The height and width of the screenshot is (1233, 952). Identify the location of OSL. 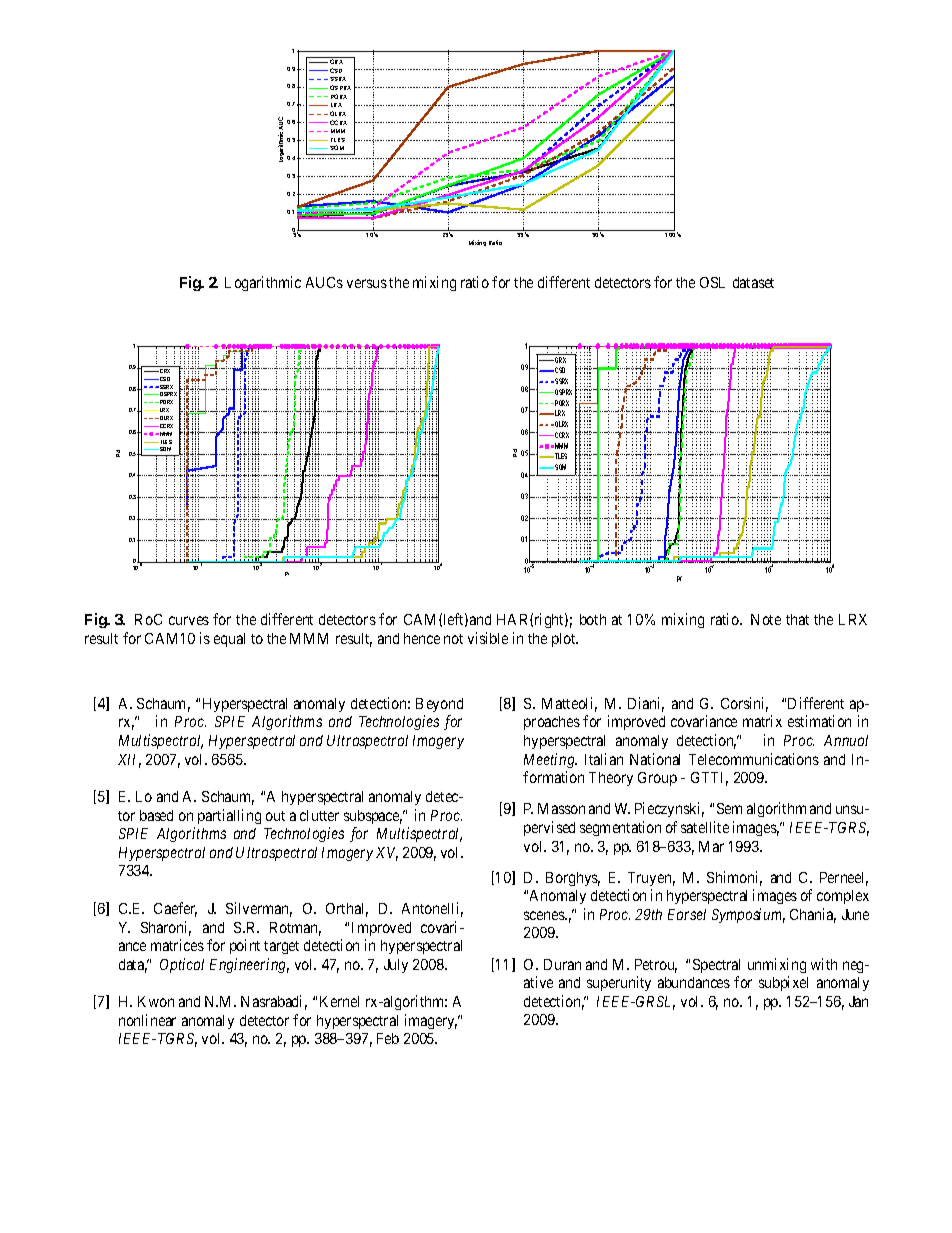
(712, 282).
